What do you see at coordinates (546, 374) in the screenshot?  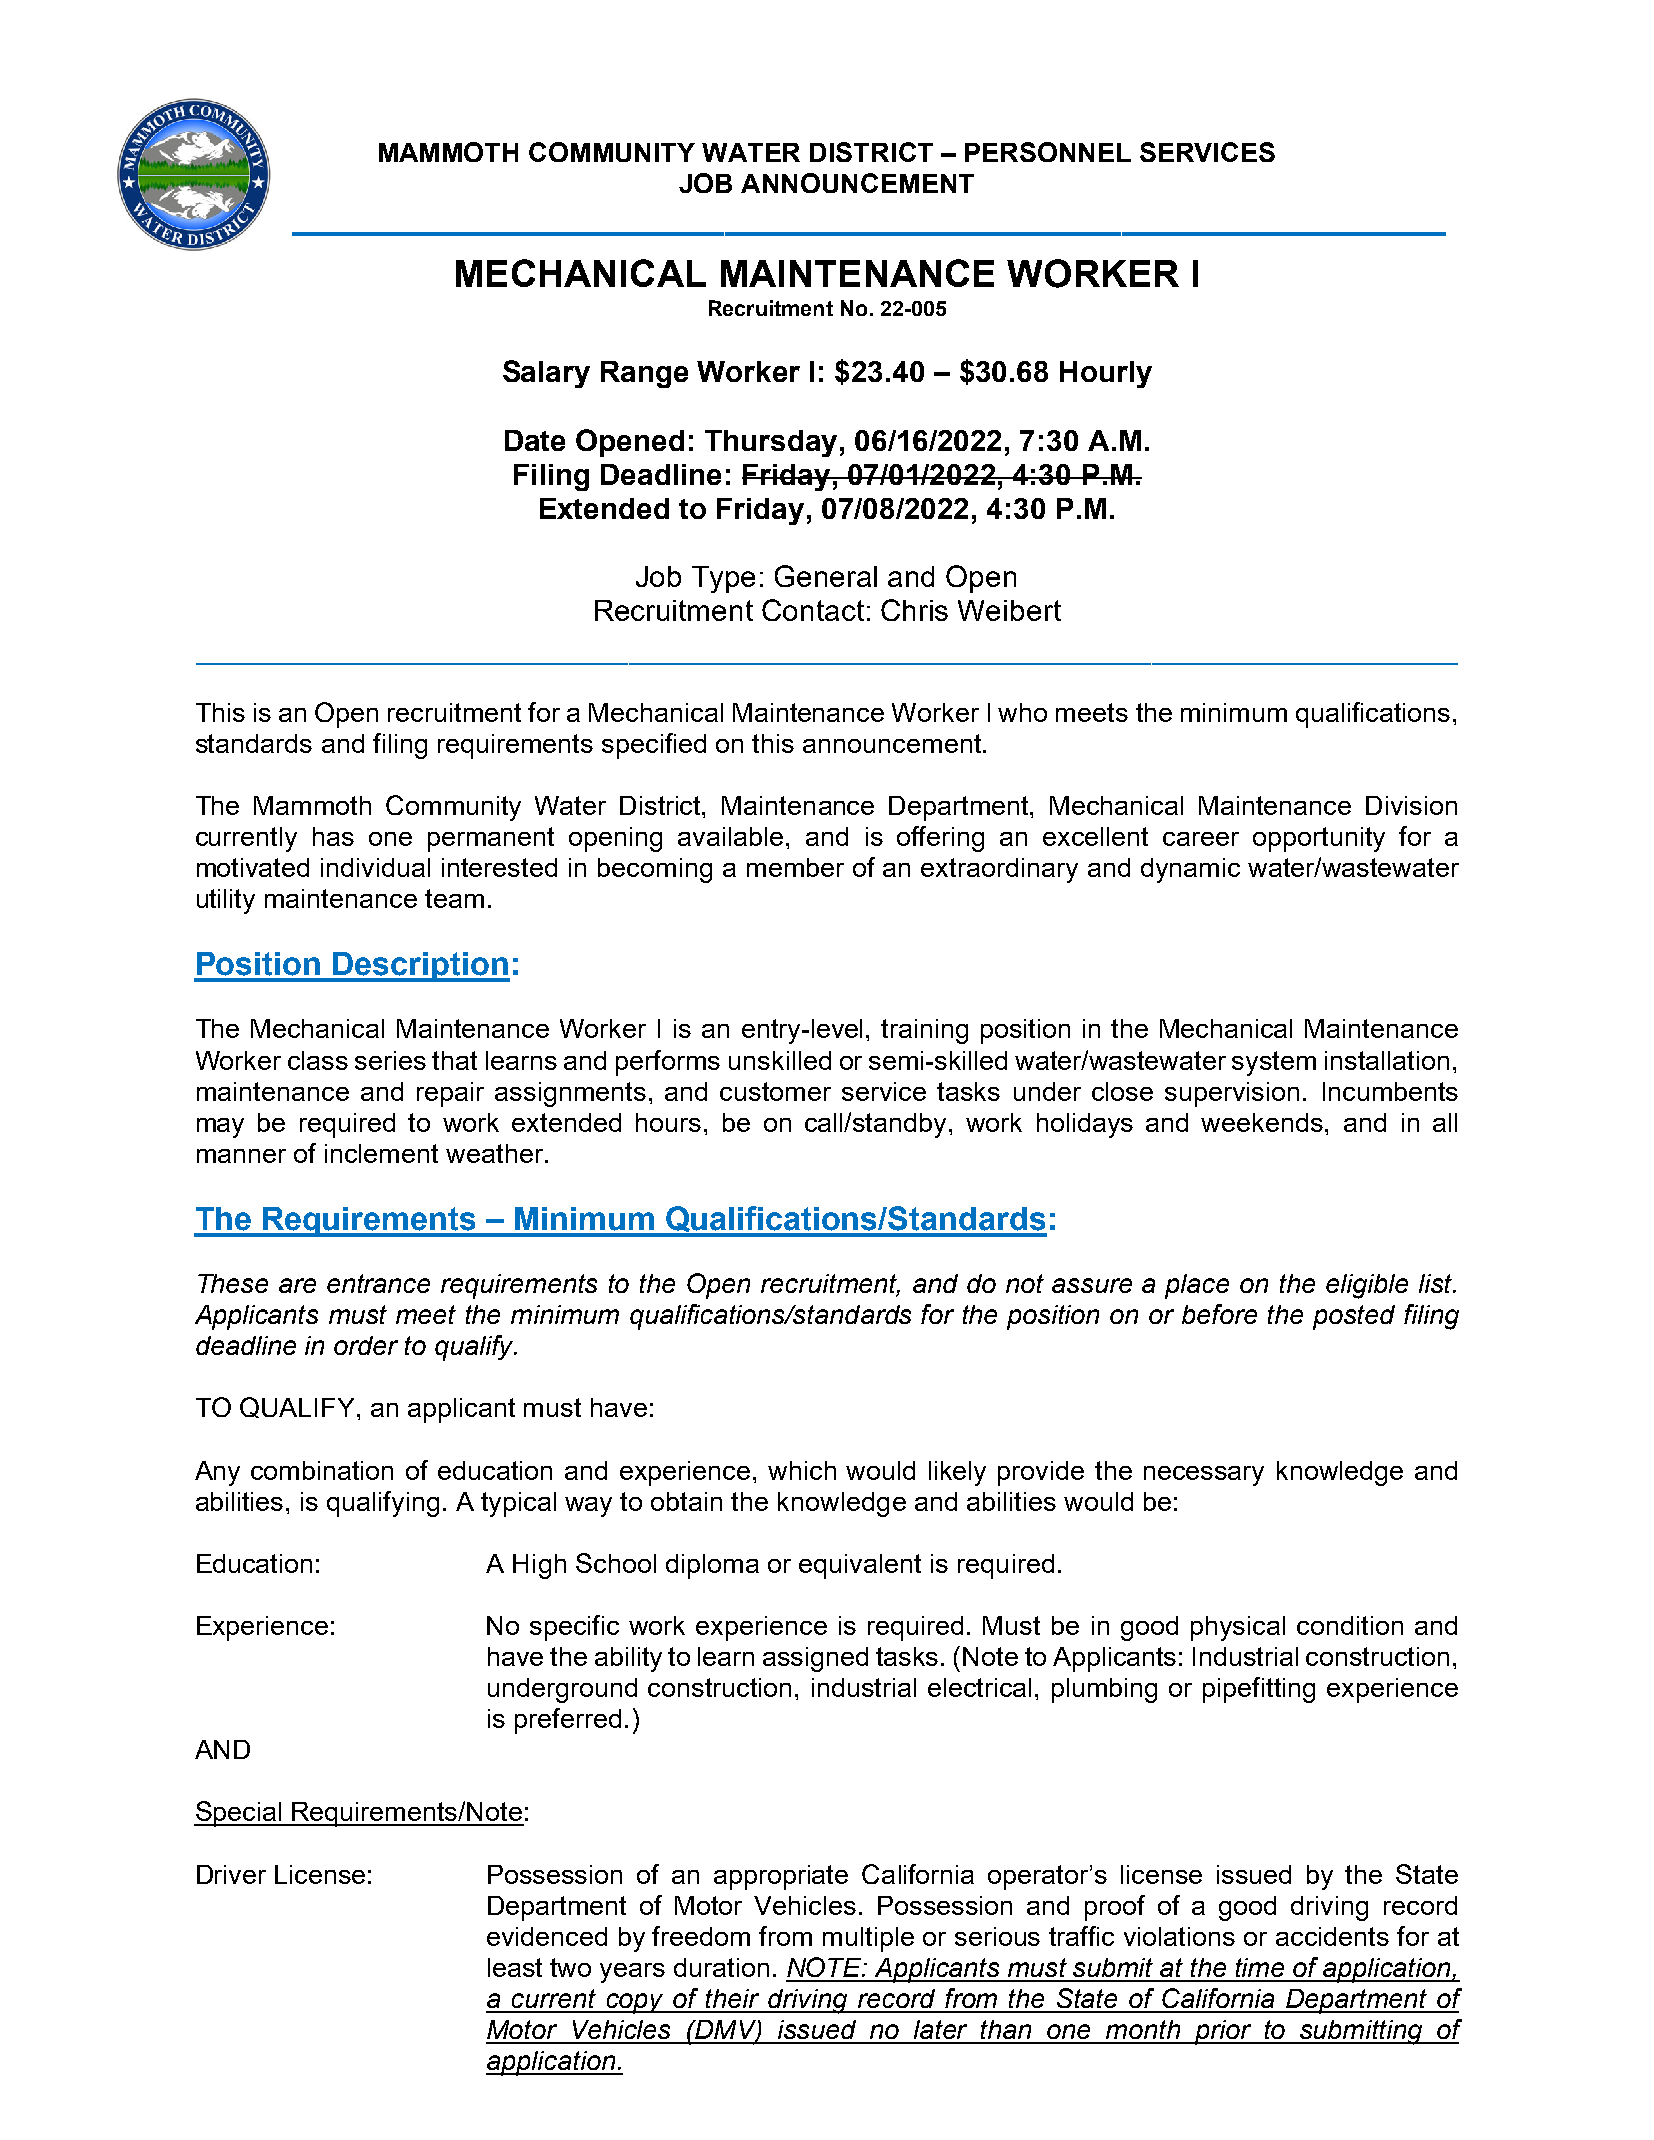 I see `Salary` at bounding box center [546, 374].
